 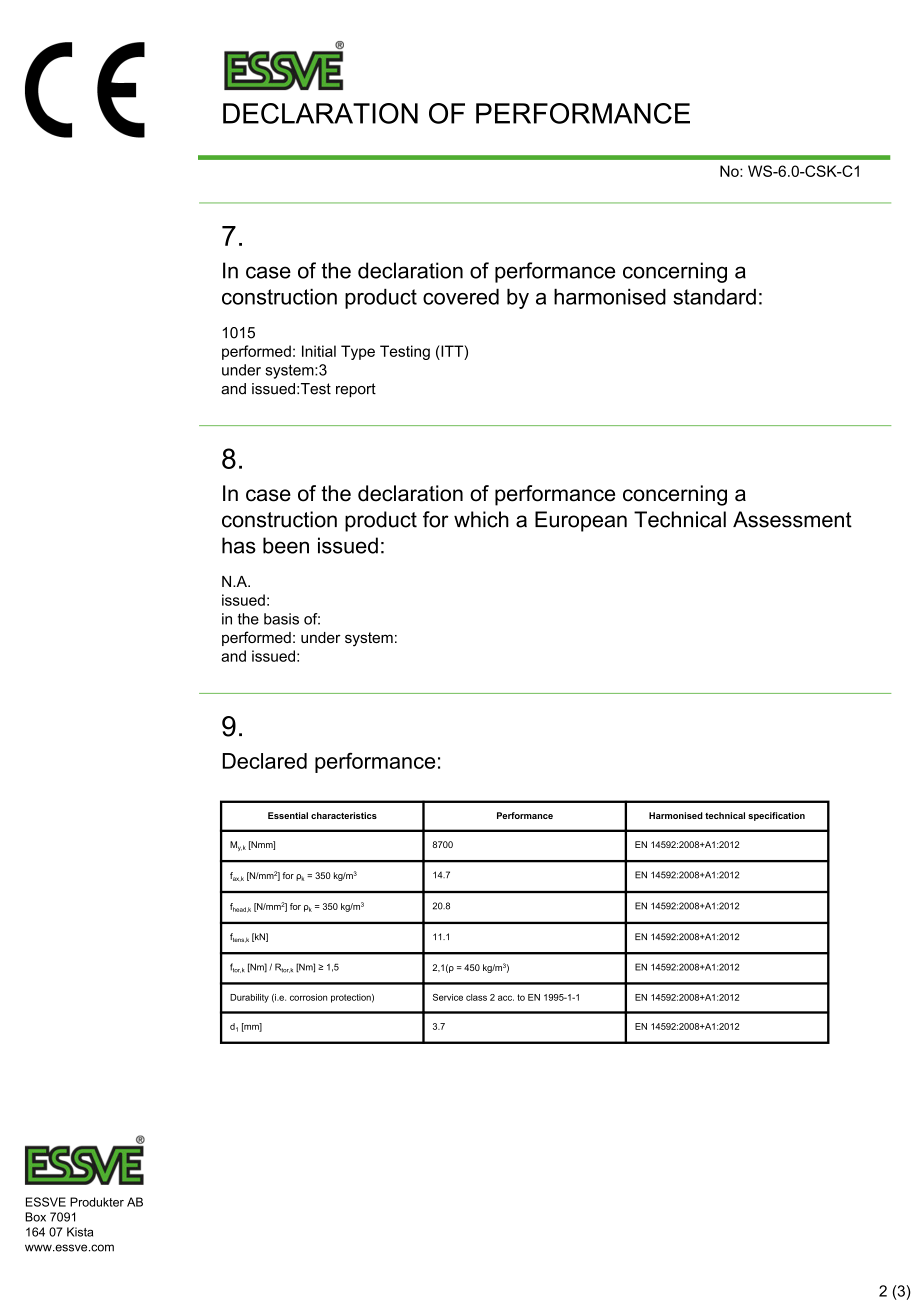 What do you see at coordinates (319, 351) in the screenshot?
I see `Initial` at bounding box center [319, 351].
